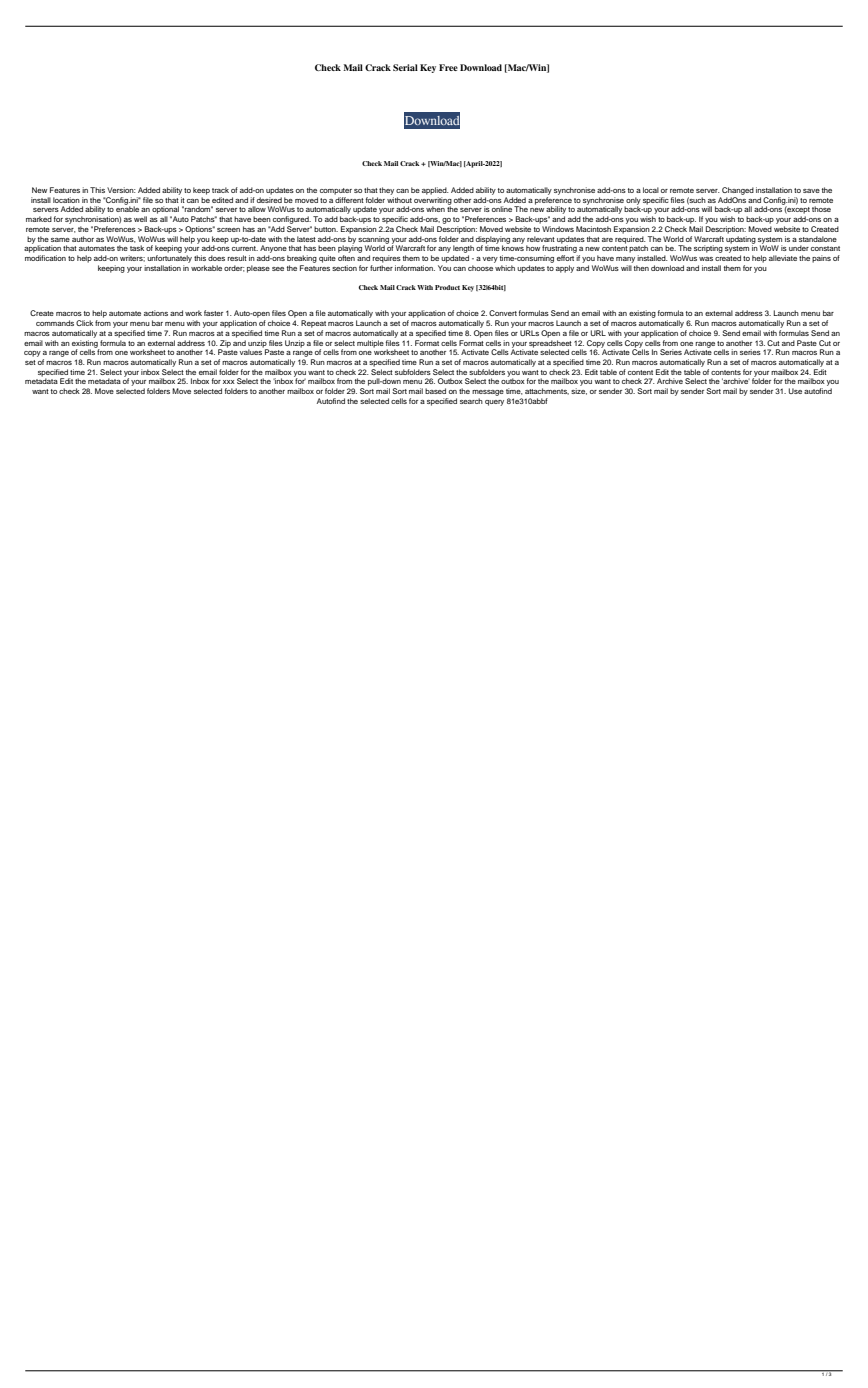 This screenshot has width=868, height=1388. Describe the element at coordinates (405, 67) in the screenshot. I see `Serial` at that location.
